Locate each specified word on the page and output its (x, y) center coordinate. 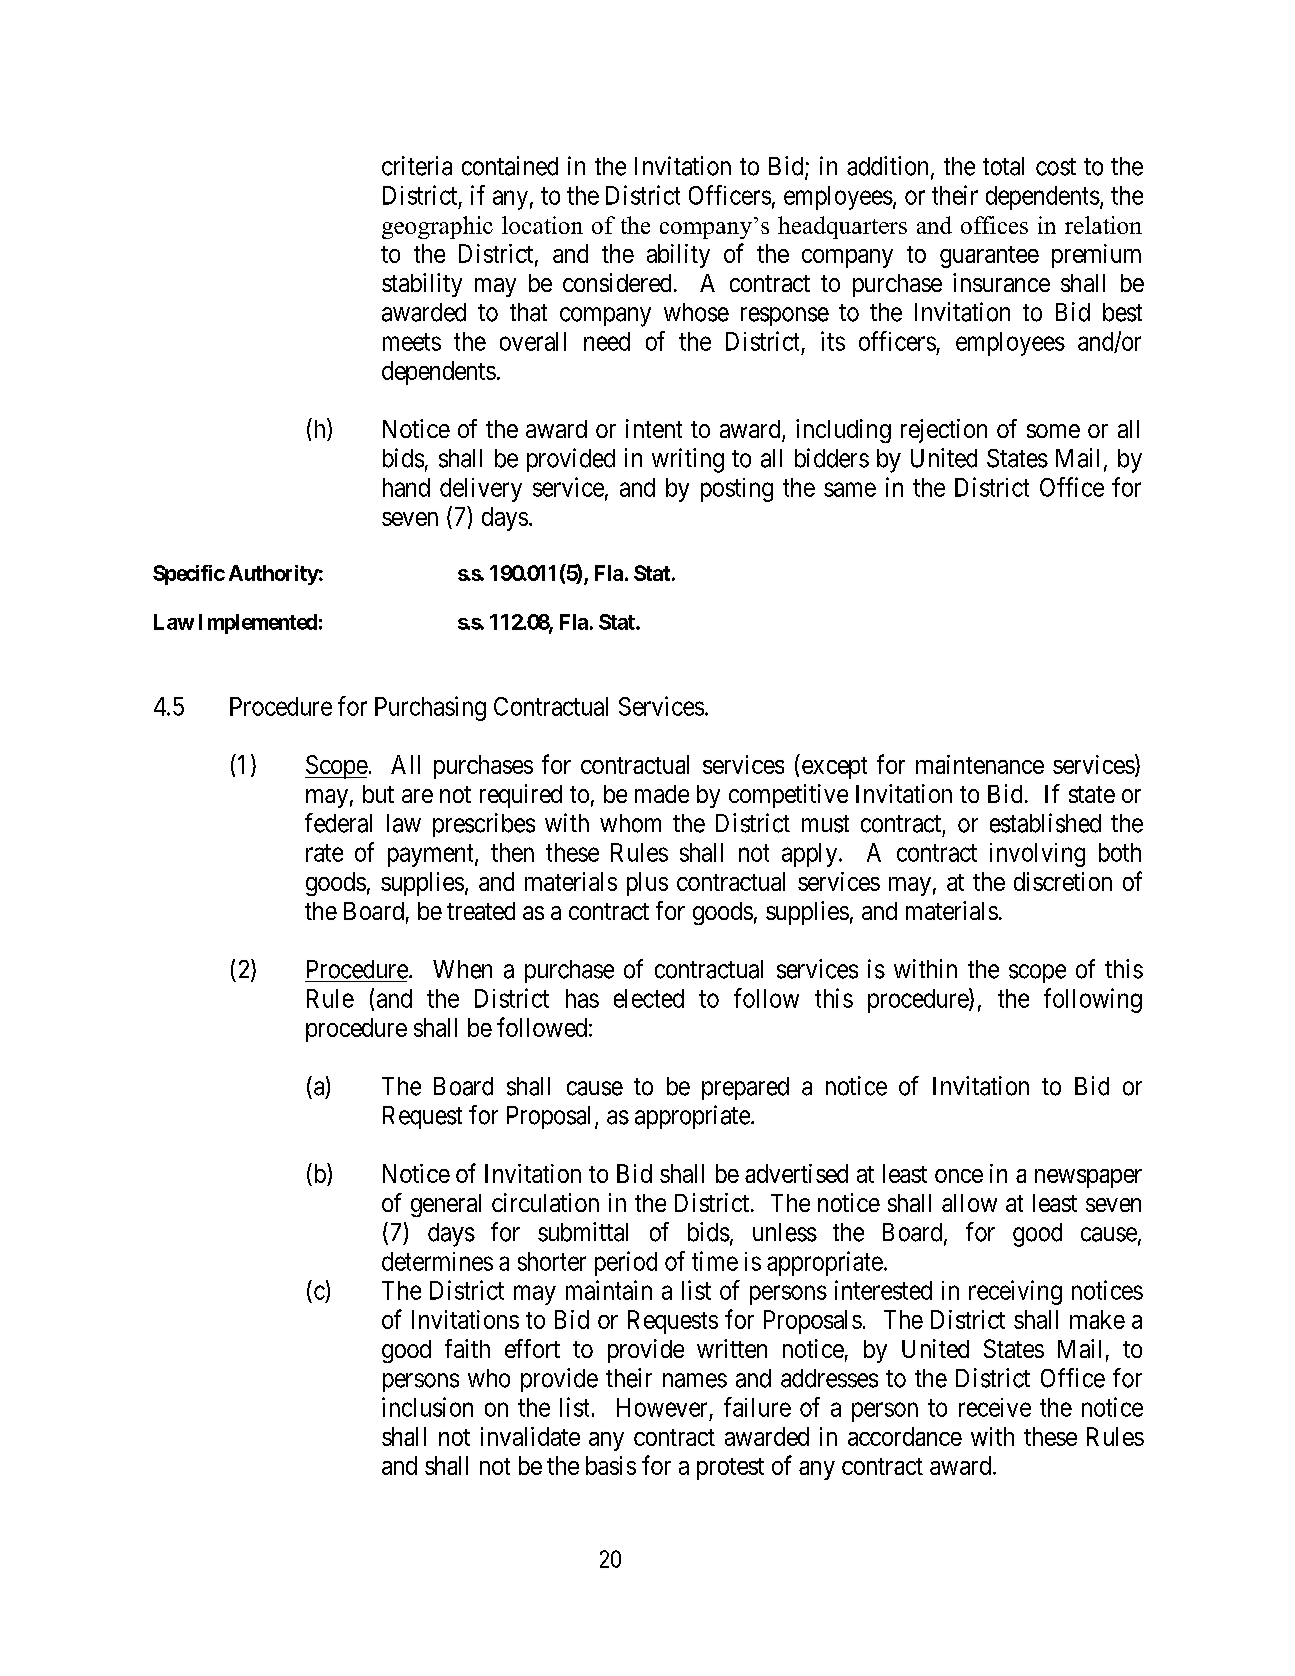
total (1003, 166)
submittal (583, 1232)
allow (969, 1203)
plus (647, 884)
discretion (1063, 881)
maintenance (980, 764)
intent (654, 428)
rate (324, 853)
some (1053, 431)
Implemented (258, 624)
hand (406, 487)
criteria (417, 166)
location (542, 225)
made (662, 794)
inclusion (427, 1407)
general (446, 1205)
